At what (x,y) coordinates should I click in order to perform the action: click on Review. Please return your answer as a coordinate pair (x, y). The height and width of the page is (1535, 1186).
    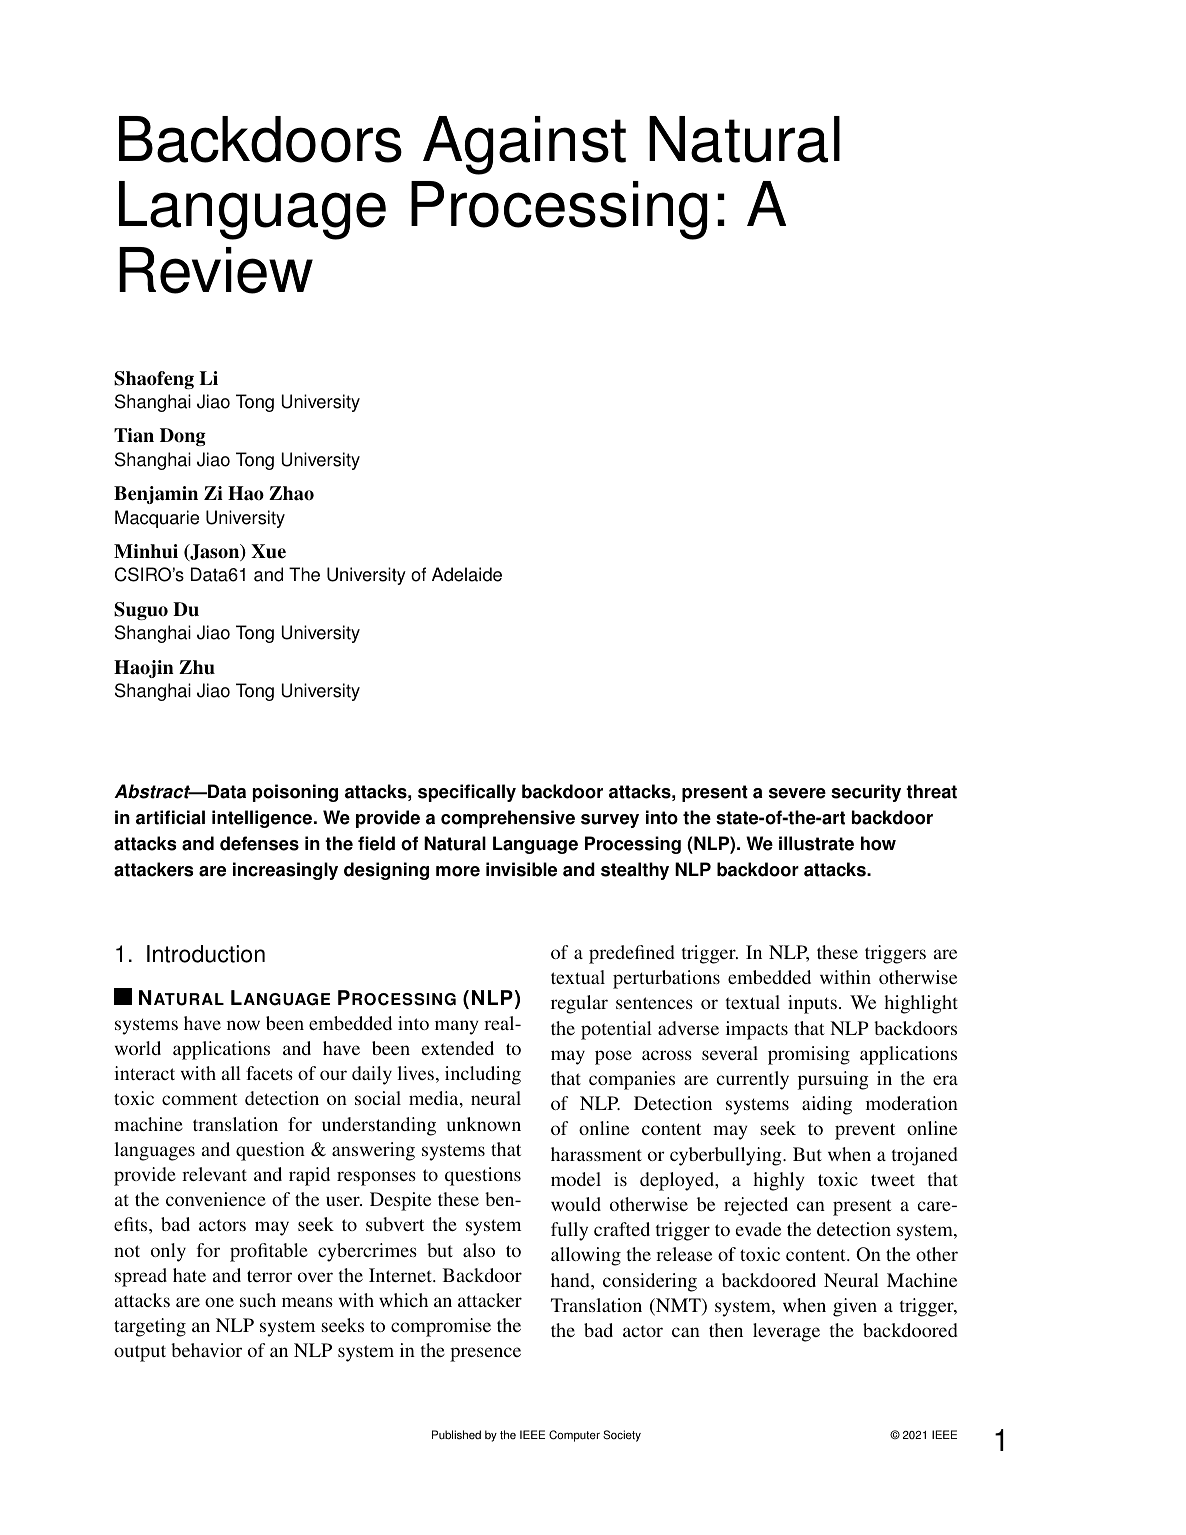
    Looking at the image, I should click on (216, 270).
